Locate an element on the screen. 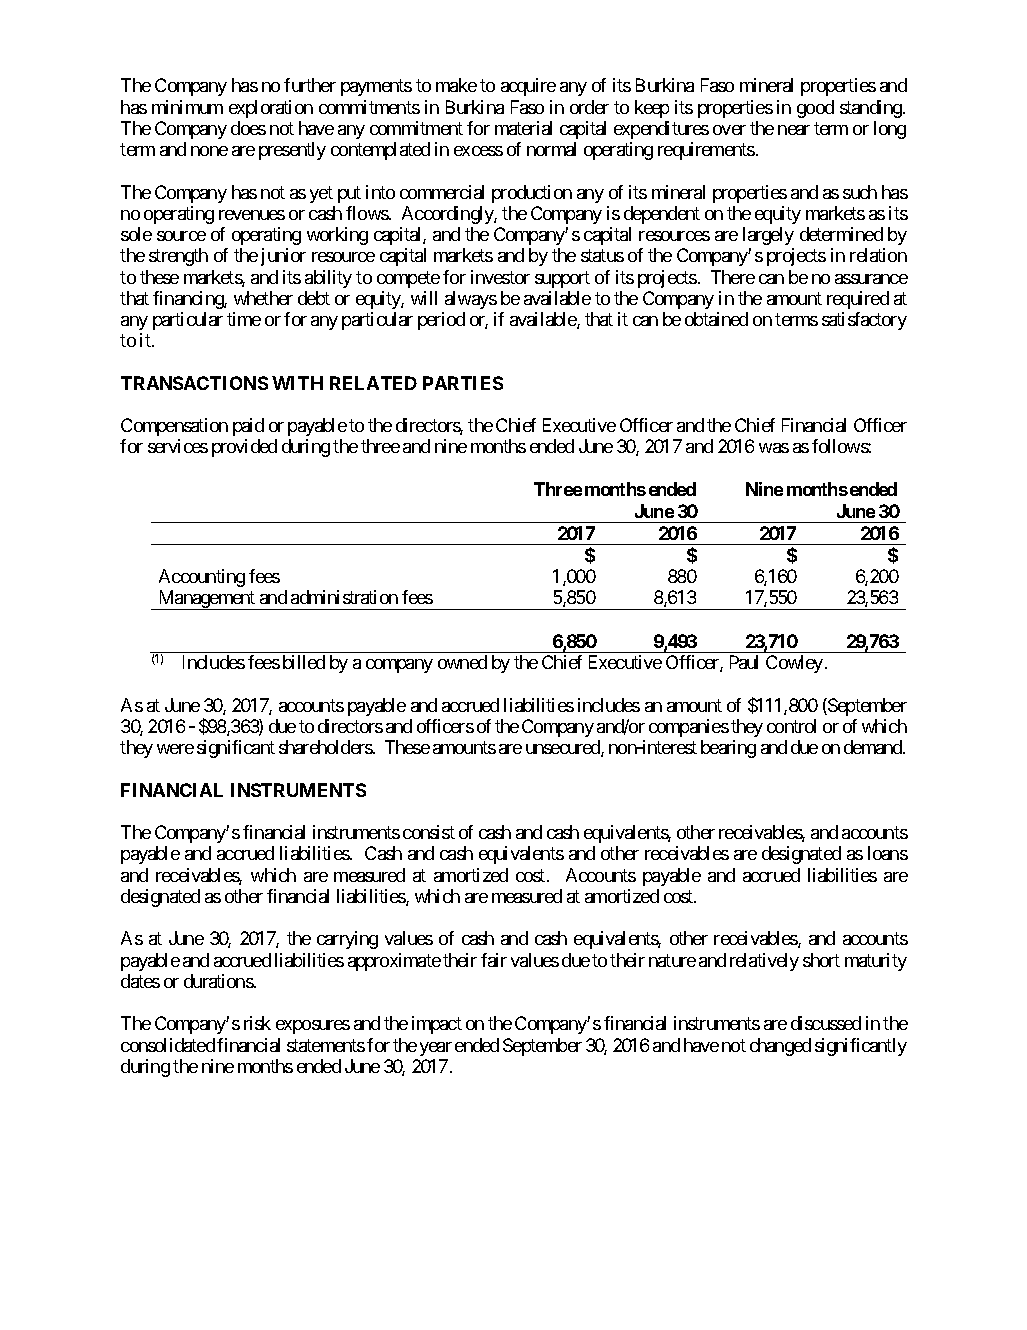 This screenshot has height=1330, width=1027. material is located at coordinates (523, 128).
